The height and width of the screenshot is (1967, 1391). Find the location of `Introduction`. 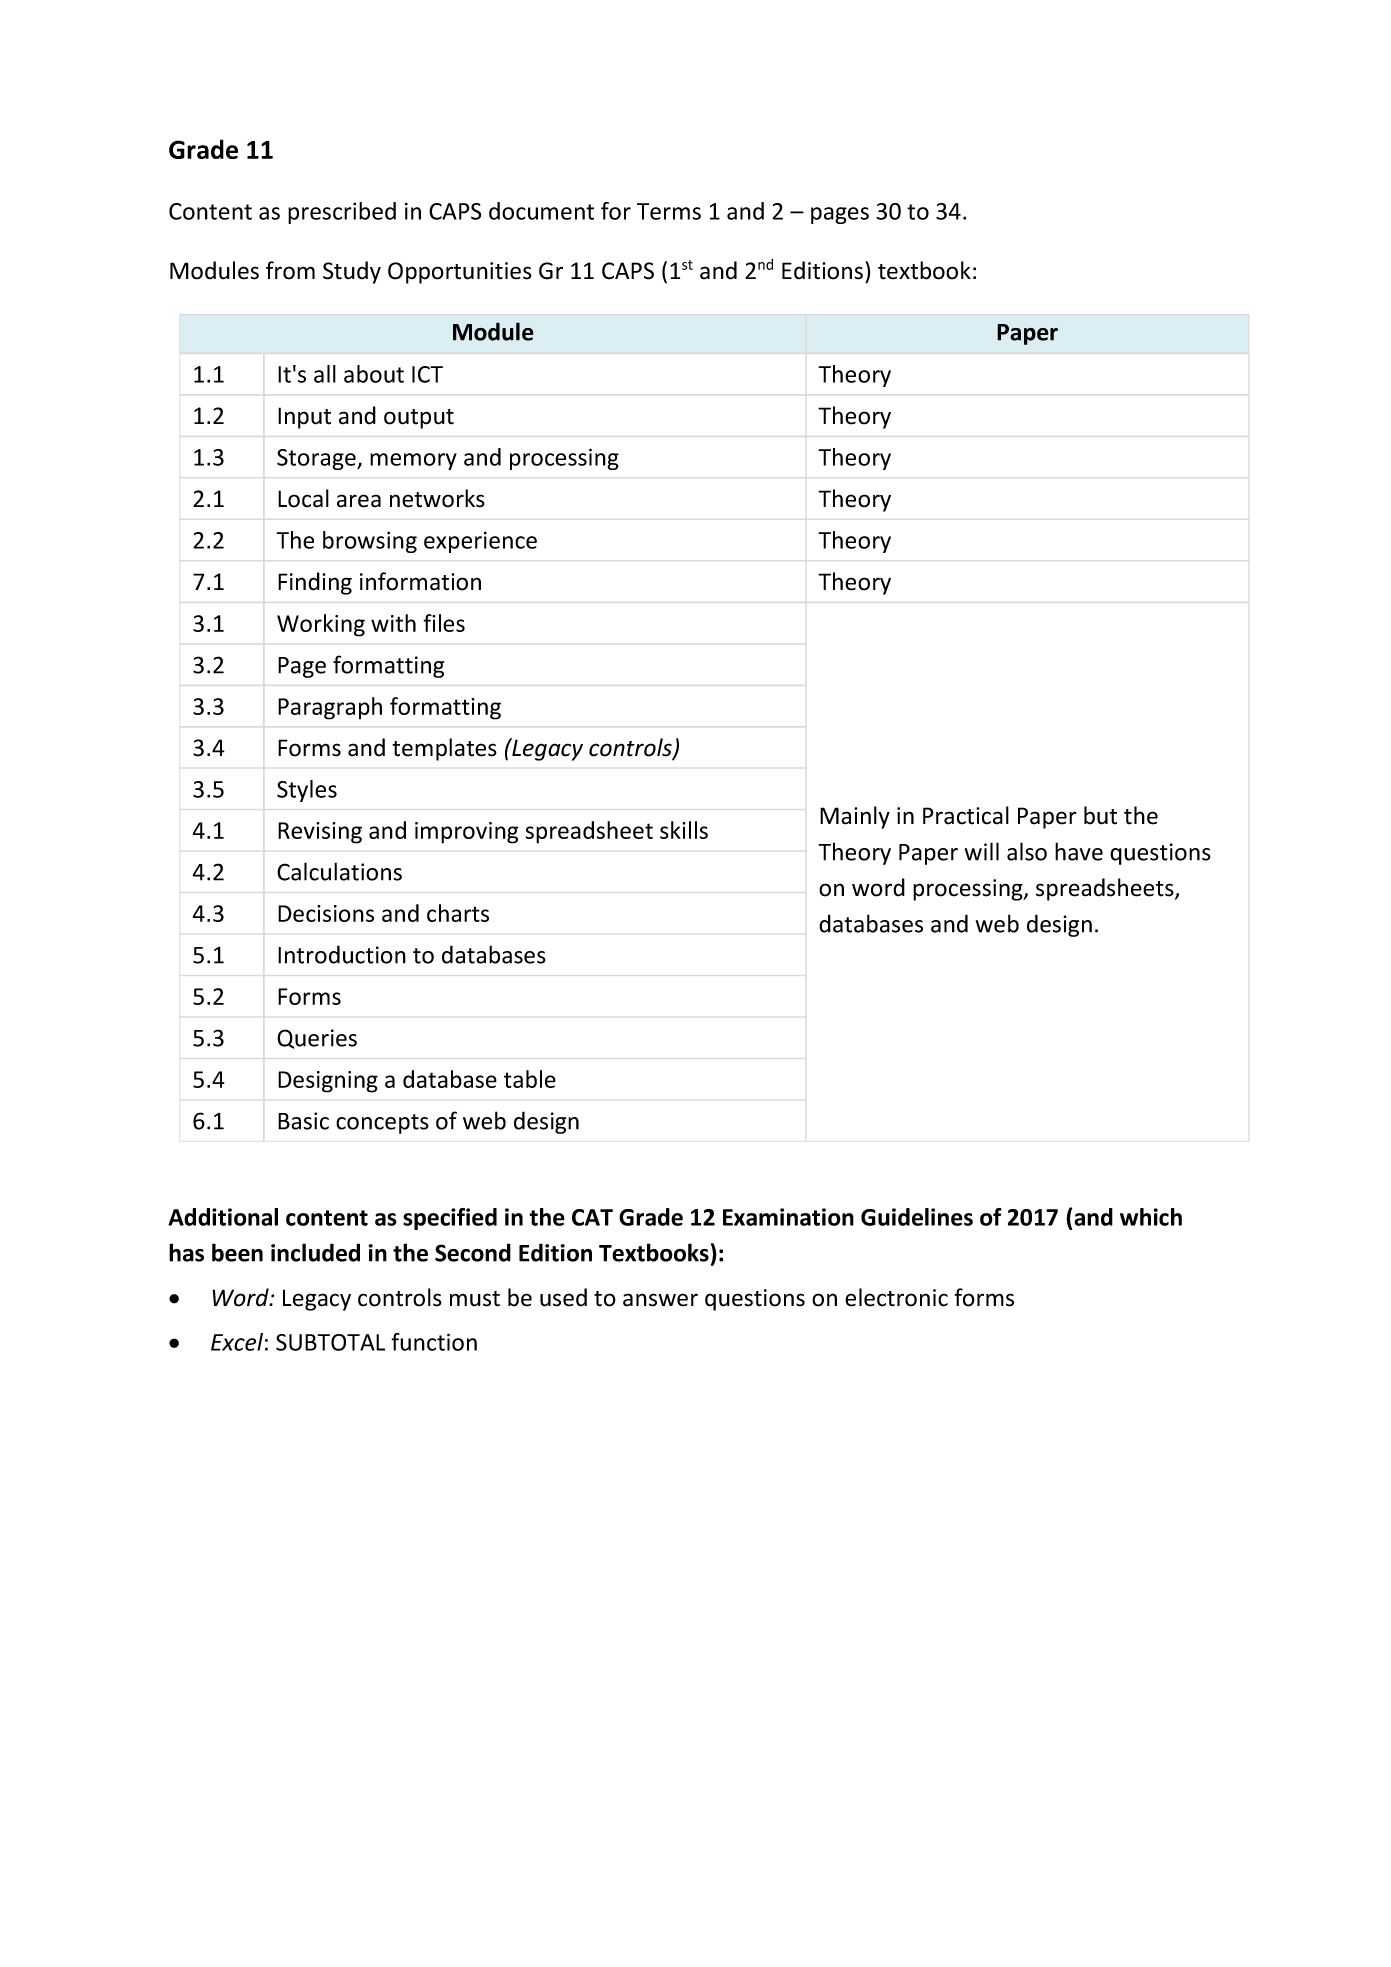

Introduction is located at coordinates (342, 954).
